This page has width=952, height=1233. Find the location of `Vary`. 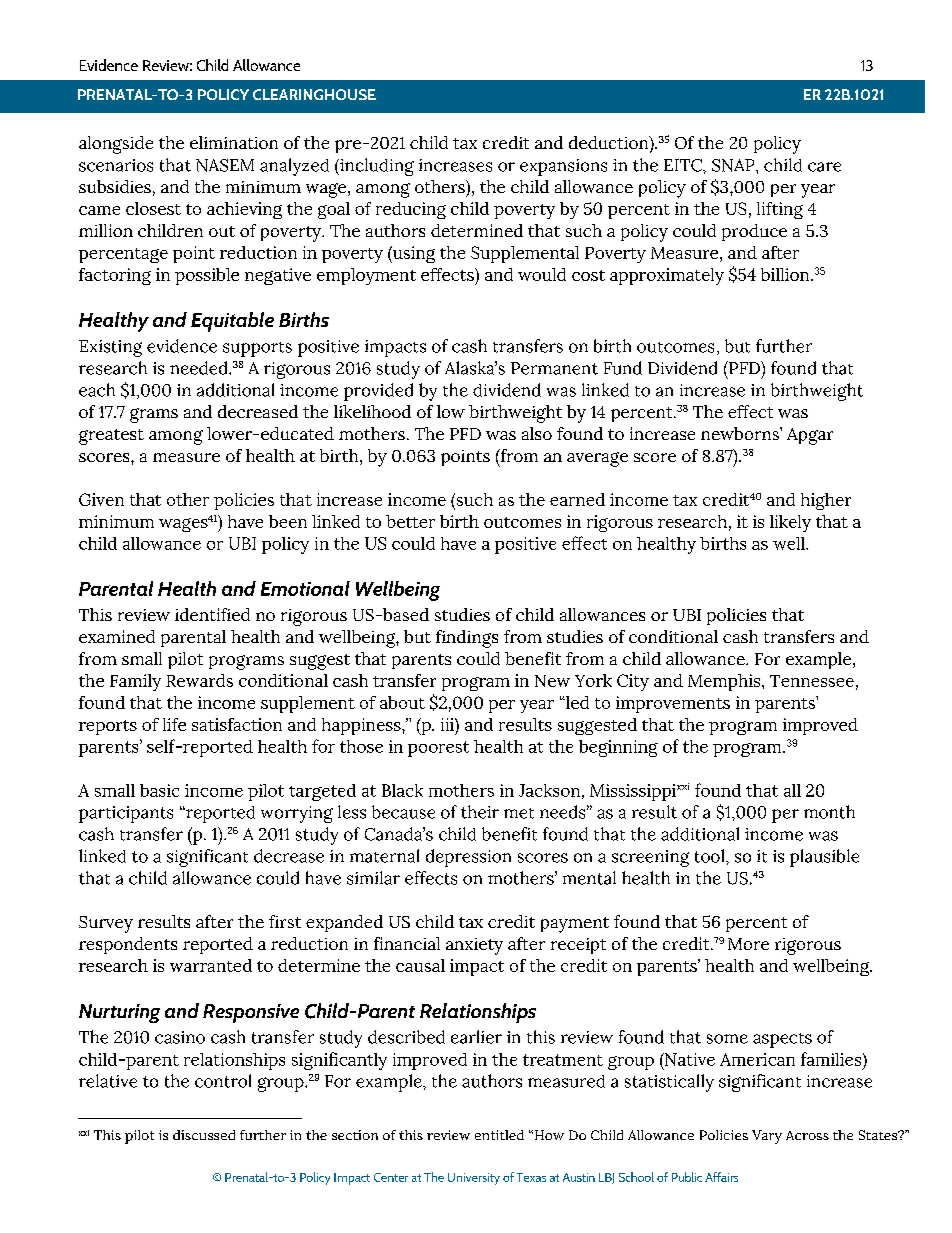

Vary is located at coordinates (767, 1137).
